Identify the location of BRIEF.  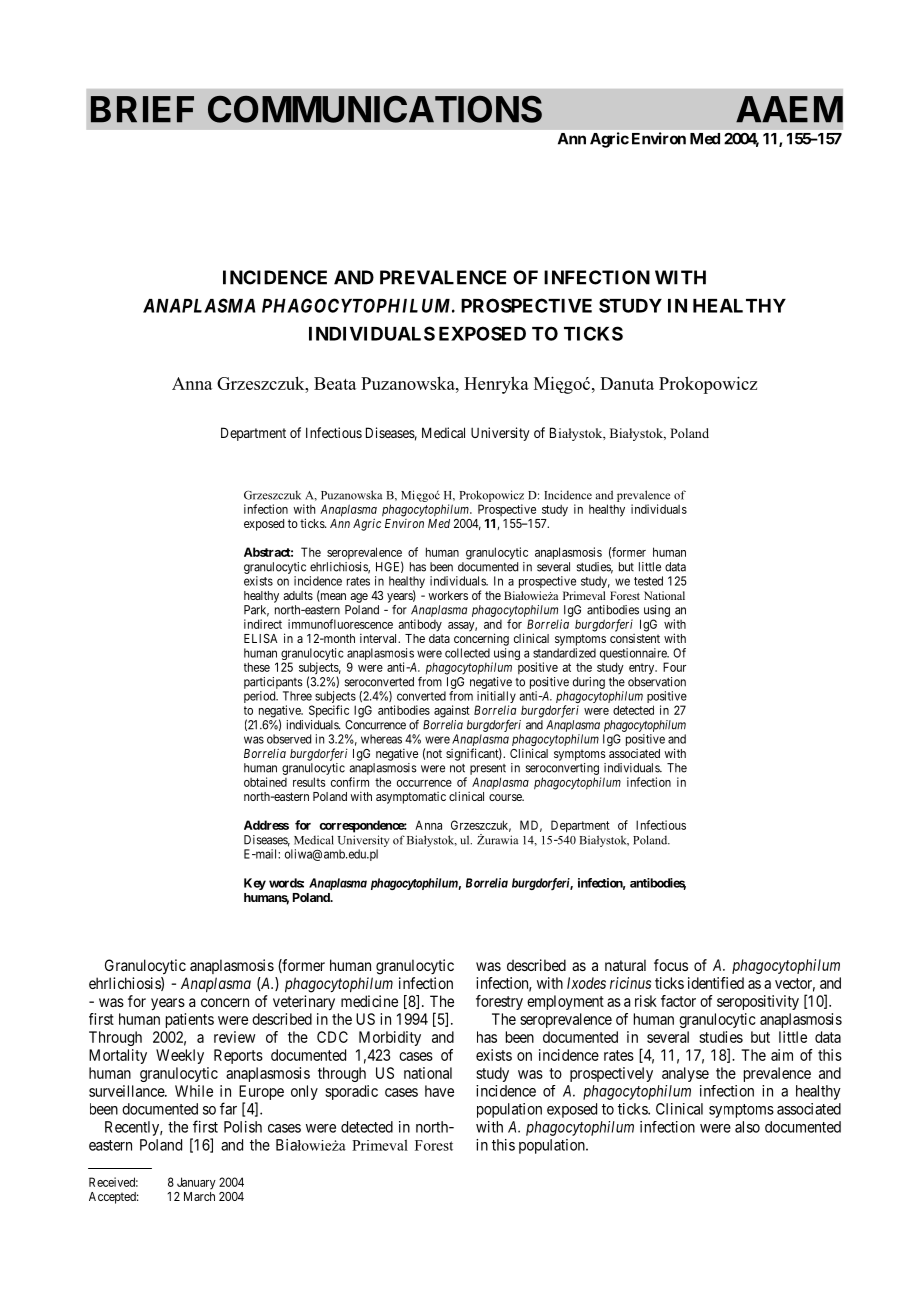
(142, 109).
